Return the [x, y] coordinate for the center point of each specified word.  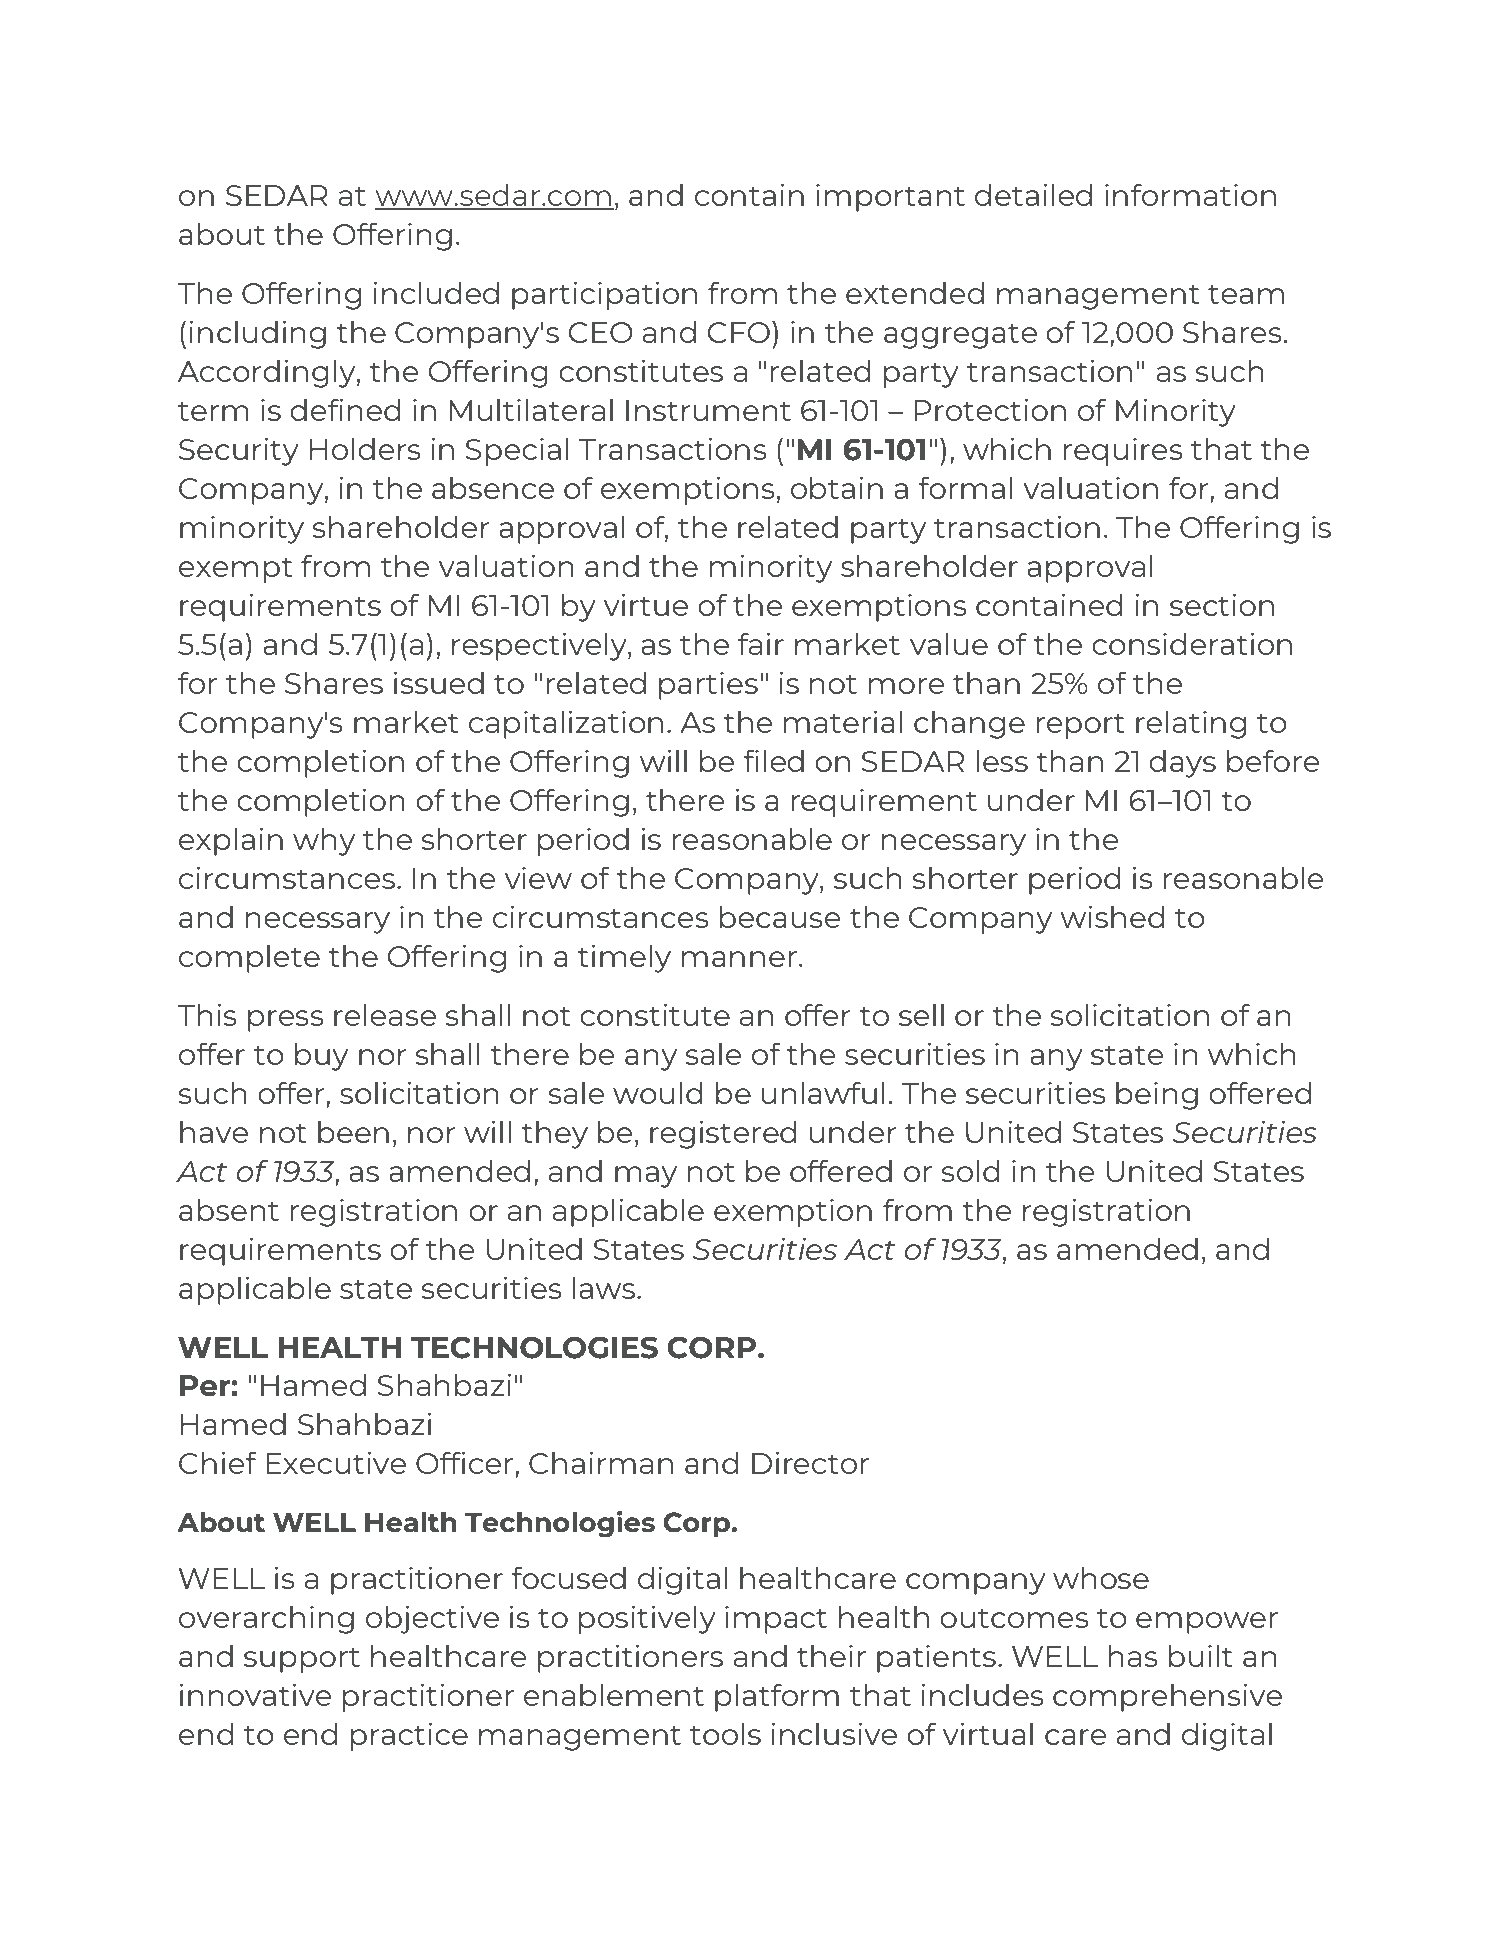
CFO [739, 332]
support [302, 1660]
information [1190, 195]
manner [739, 959]
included [436, 292]
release [385, 1014]
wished [1112, 916]
